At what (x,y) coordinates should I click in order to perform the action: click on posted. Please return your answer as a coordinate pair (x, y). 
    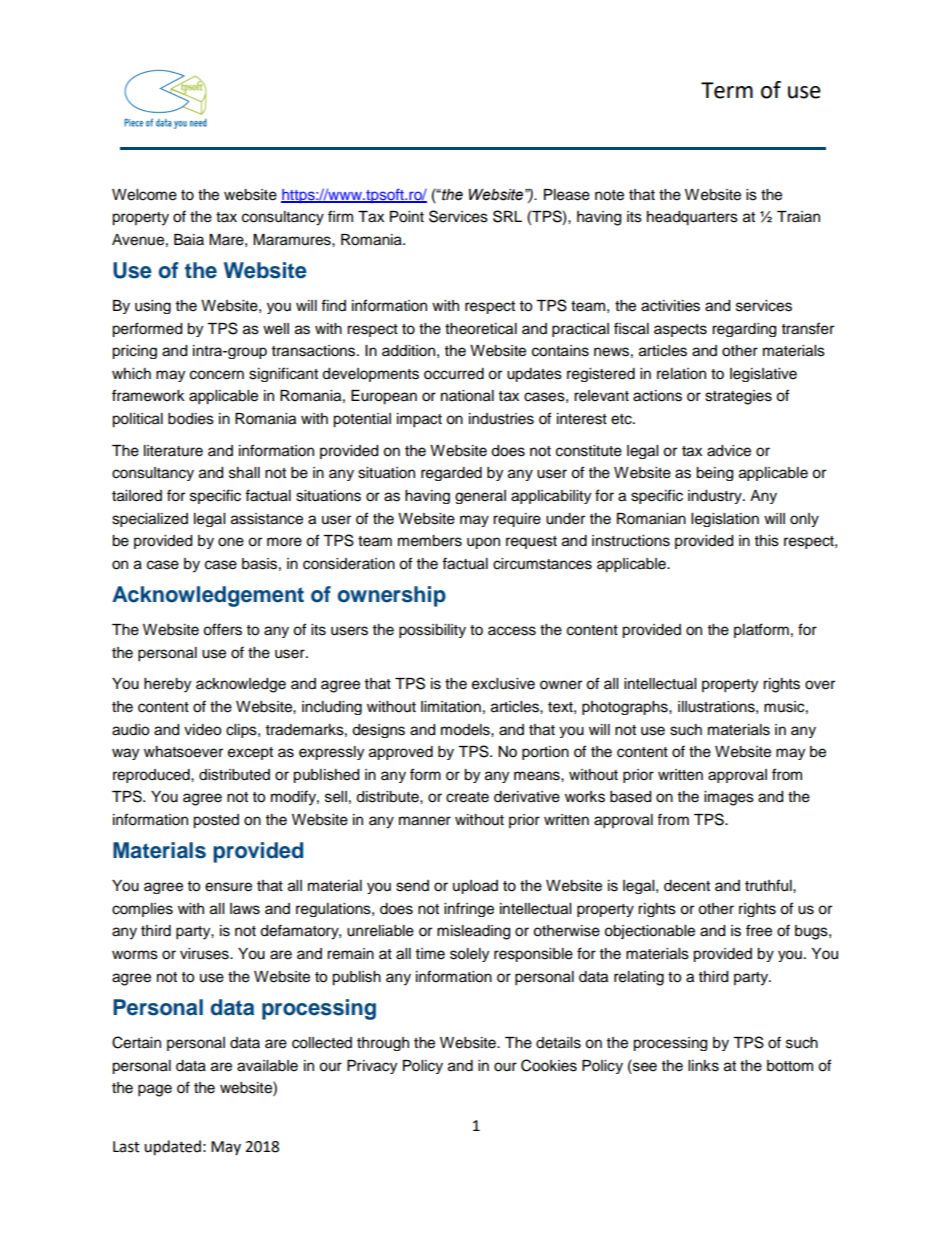
    Looking at the image, I should click on (216, 821).
